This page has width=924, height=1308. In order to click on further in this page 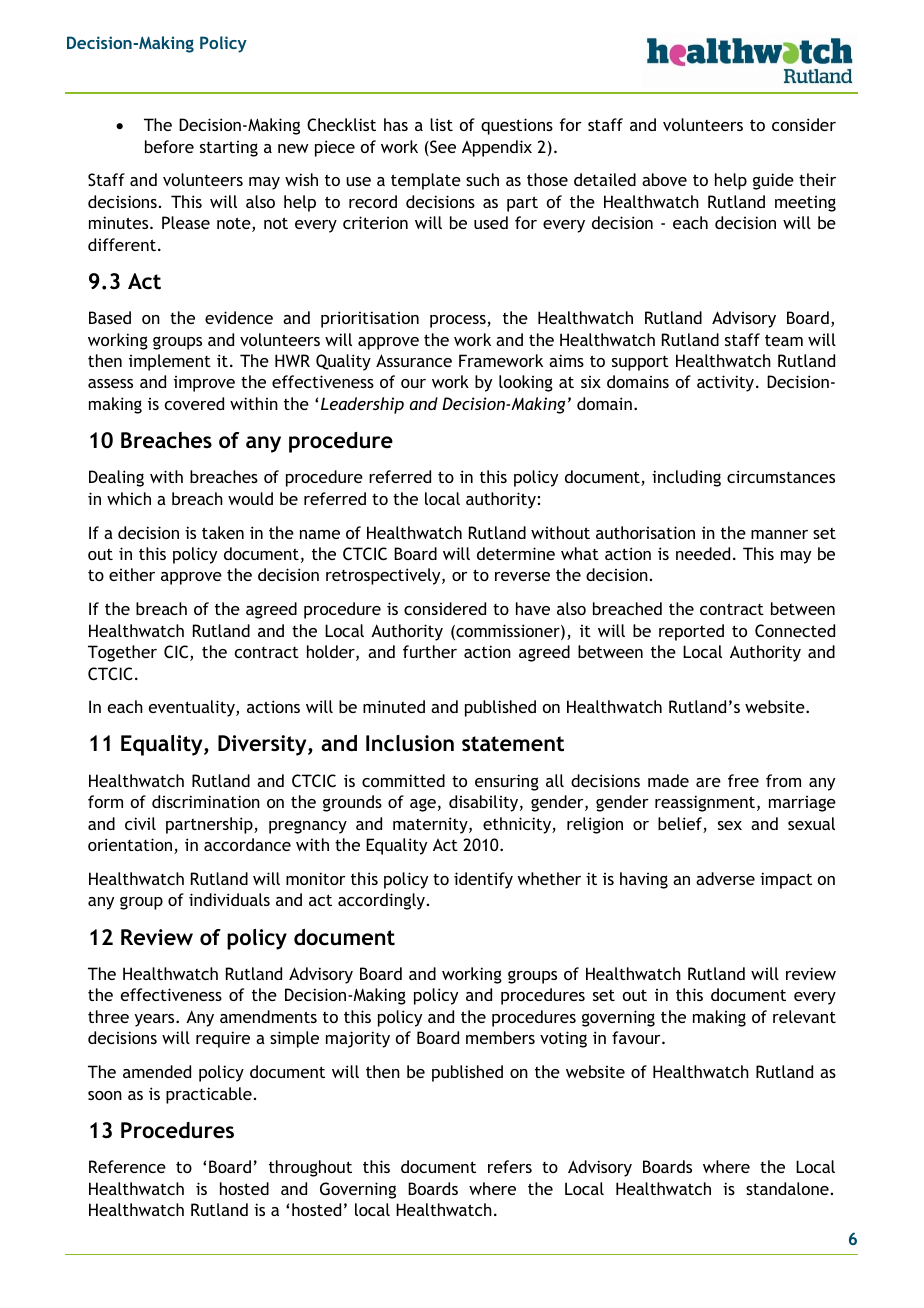, I will do `click(430, 651)`.
